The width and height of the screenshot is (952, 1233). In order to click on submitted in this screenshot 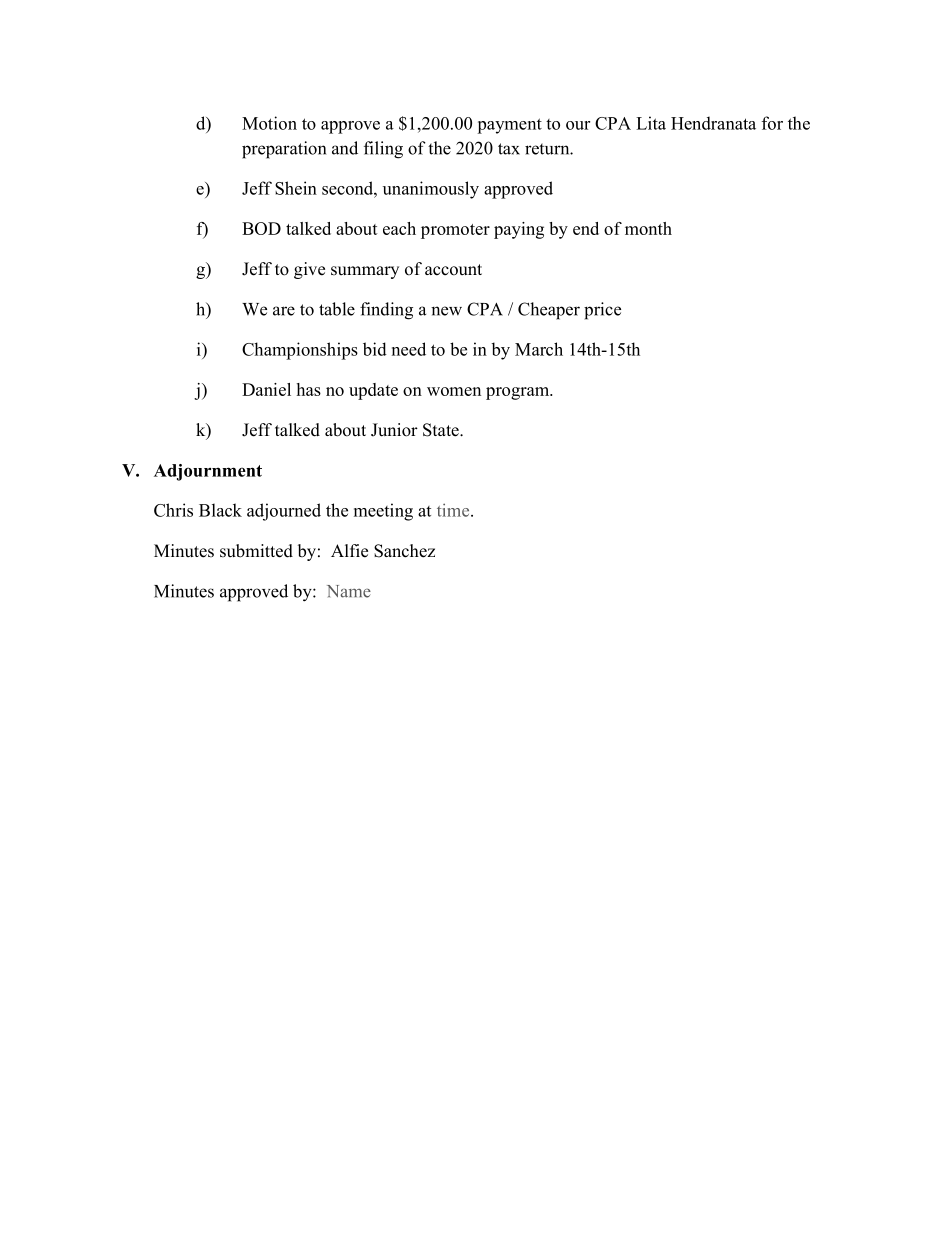, I will do `click(256, 551)`.
